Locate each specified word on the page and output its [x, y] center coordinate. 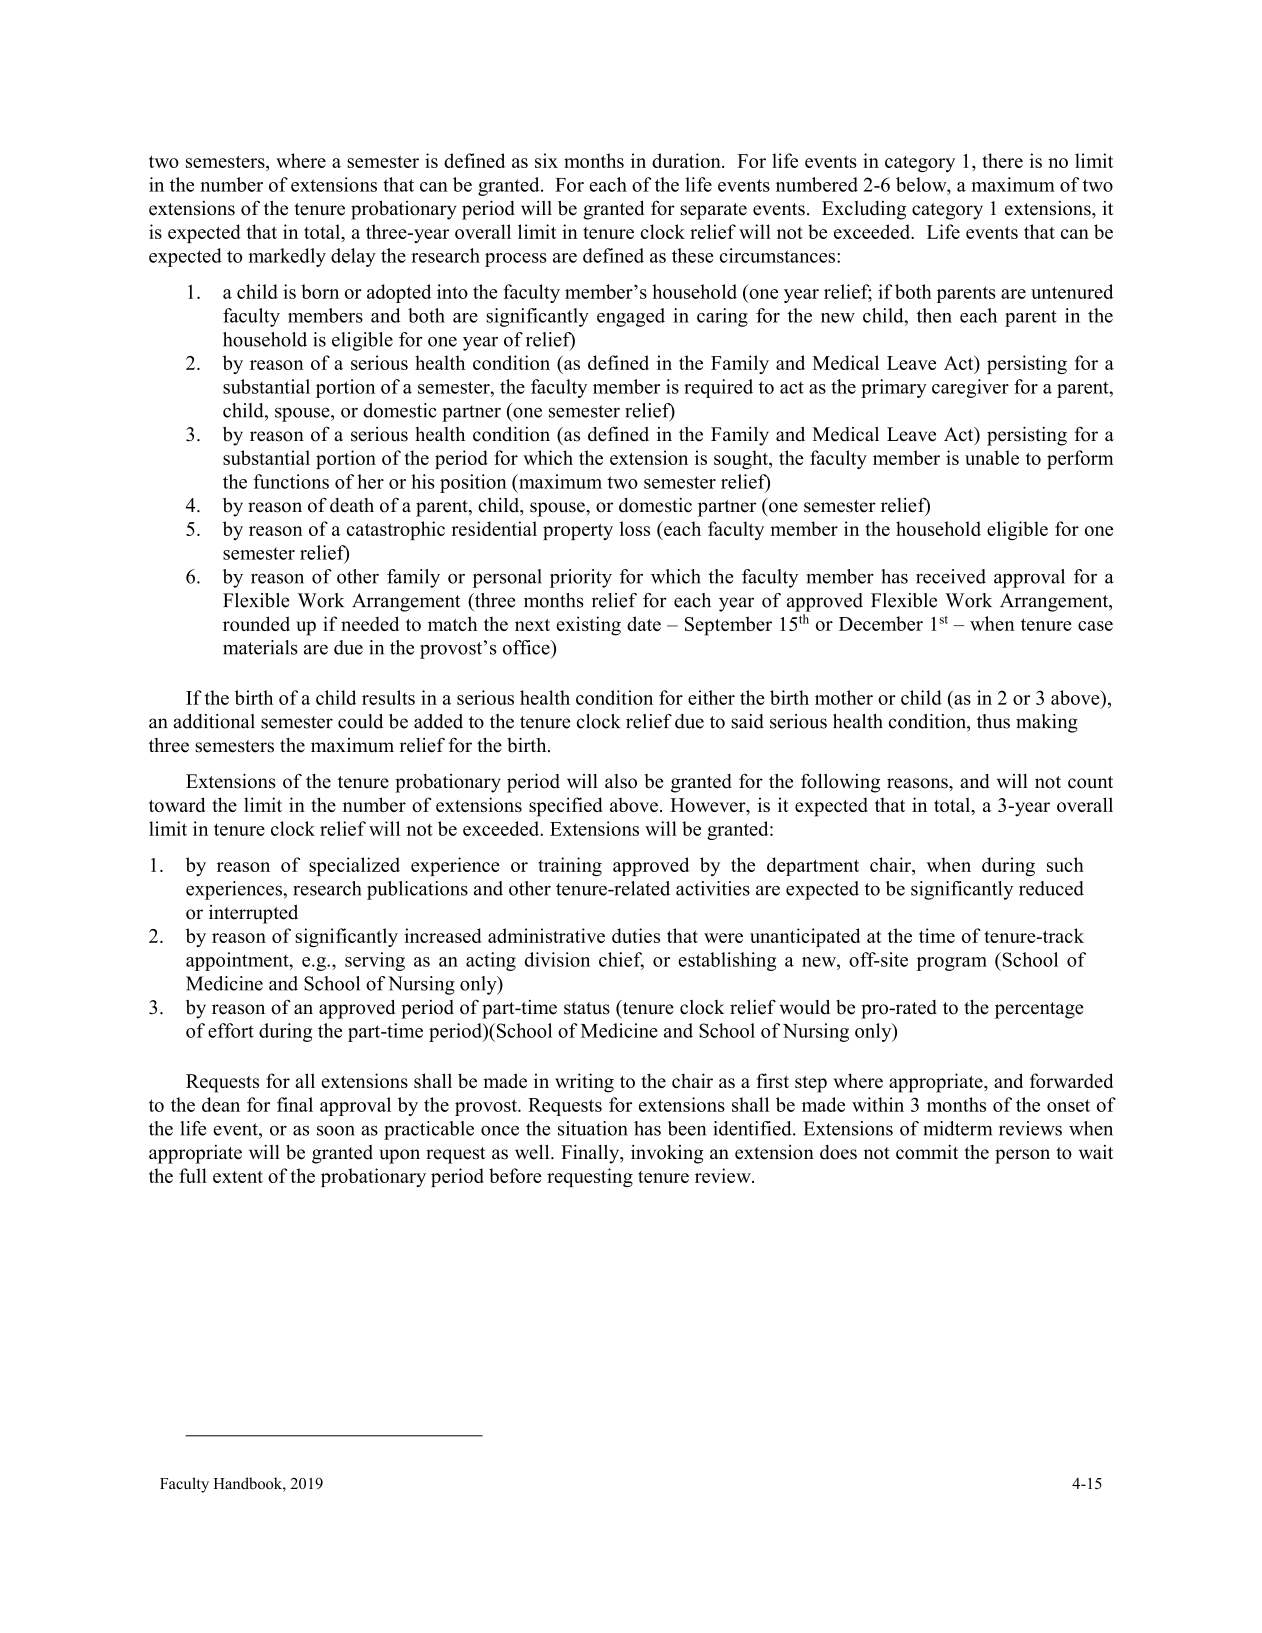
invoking [667, 1154]
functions [291, 481]
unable [992, 457]
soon [336, 1131]
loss [635, 528]
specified [565, 807]
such [1065, 864]
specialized [354, 866]
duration [687, 160]
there [1003, 160]
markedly [287, 257]
